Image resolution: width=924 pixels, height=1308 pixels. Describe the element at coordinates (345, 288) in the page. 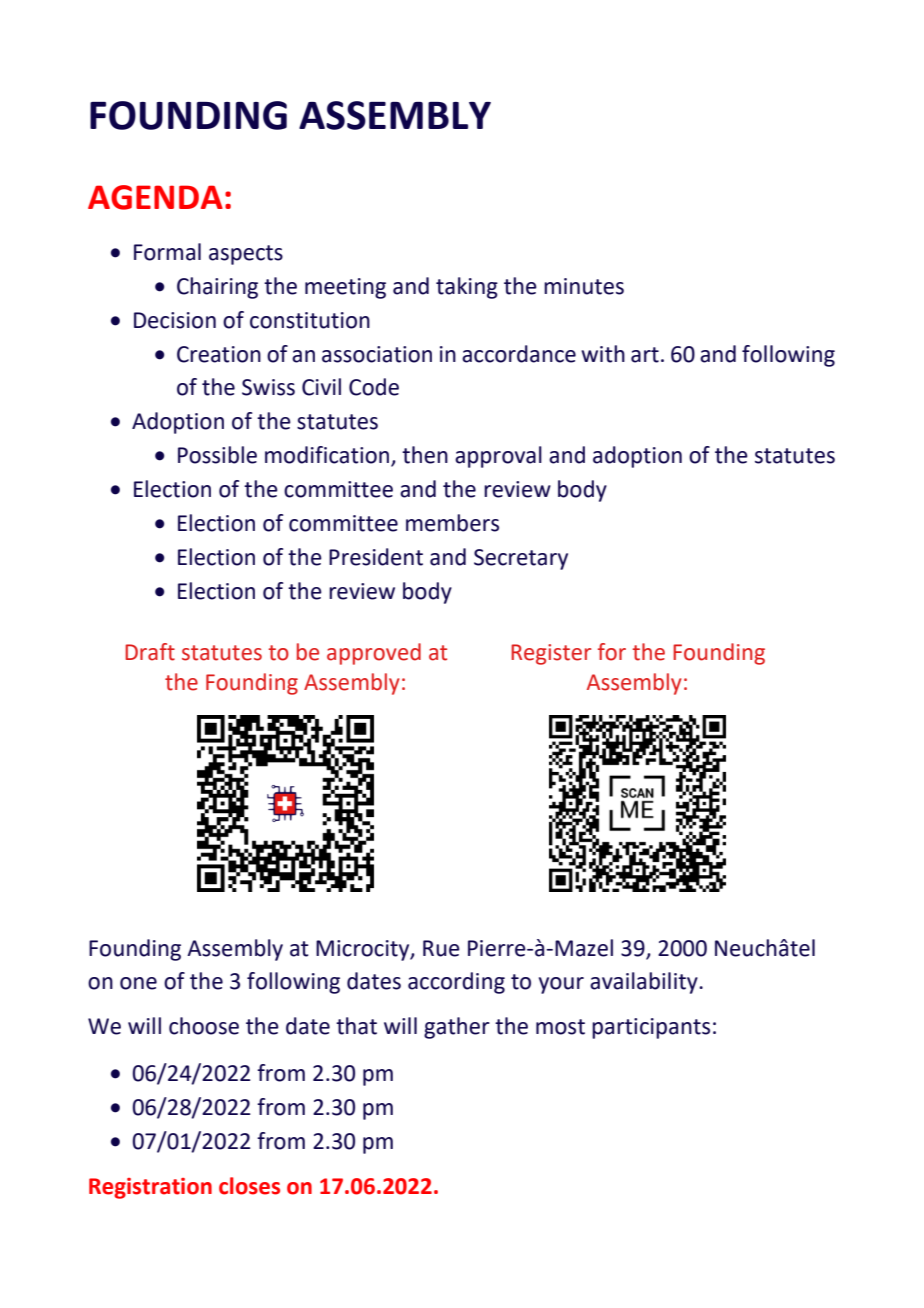

I see `meeting` at that location.
